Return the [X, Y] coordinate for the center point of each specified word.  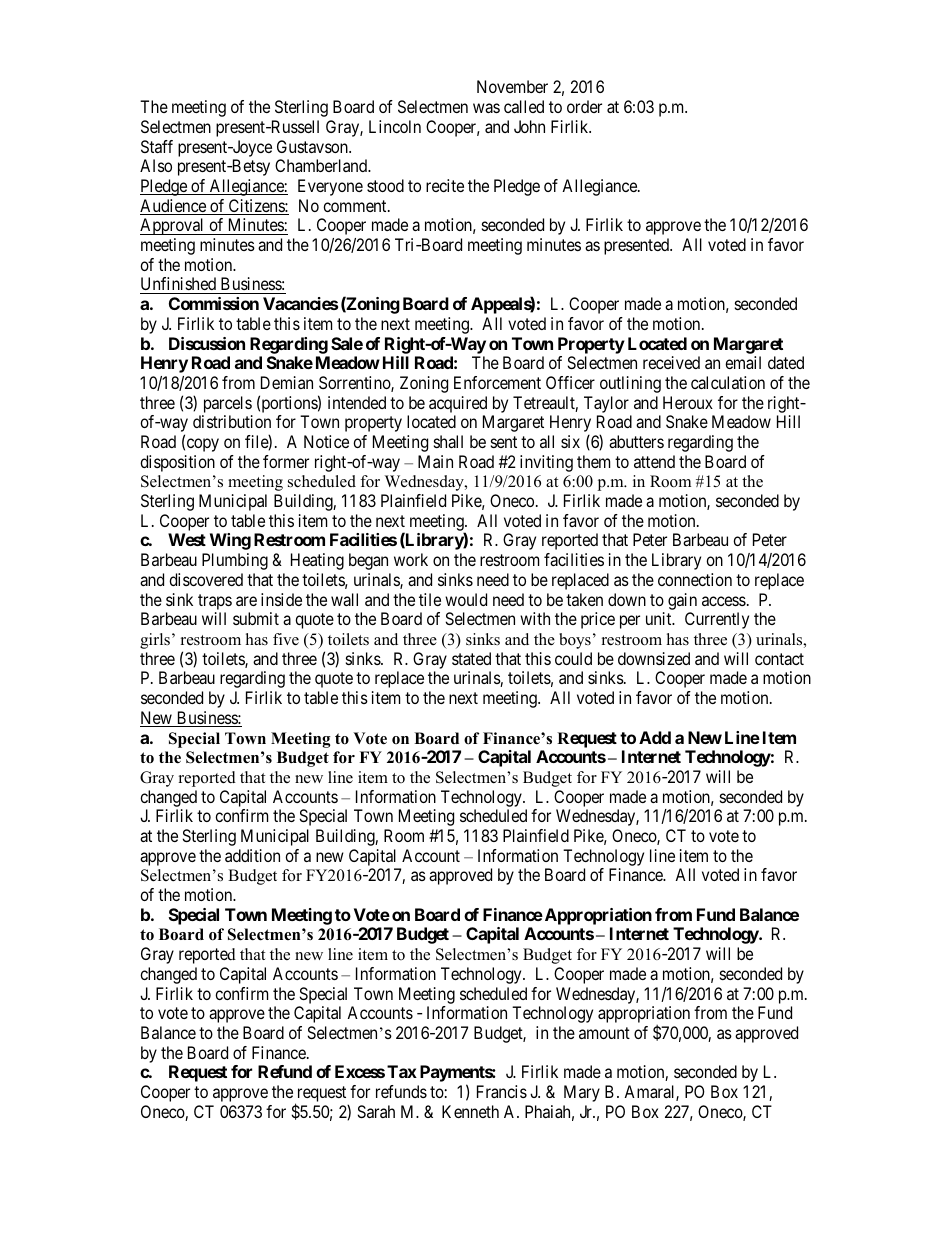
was [486, 108]
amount [604, 1033]
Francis [502, 1091]
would [466, 599]
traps [215, 602]
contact [779, 659]
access [724, 601]
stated [471, 658]
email [743, 362]
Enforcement [497, 382]
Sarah [376, 1111]
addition [252, 855]
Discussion [207, 343]
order [584, 106]
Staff [157, 146]
